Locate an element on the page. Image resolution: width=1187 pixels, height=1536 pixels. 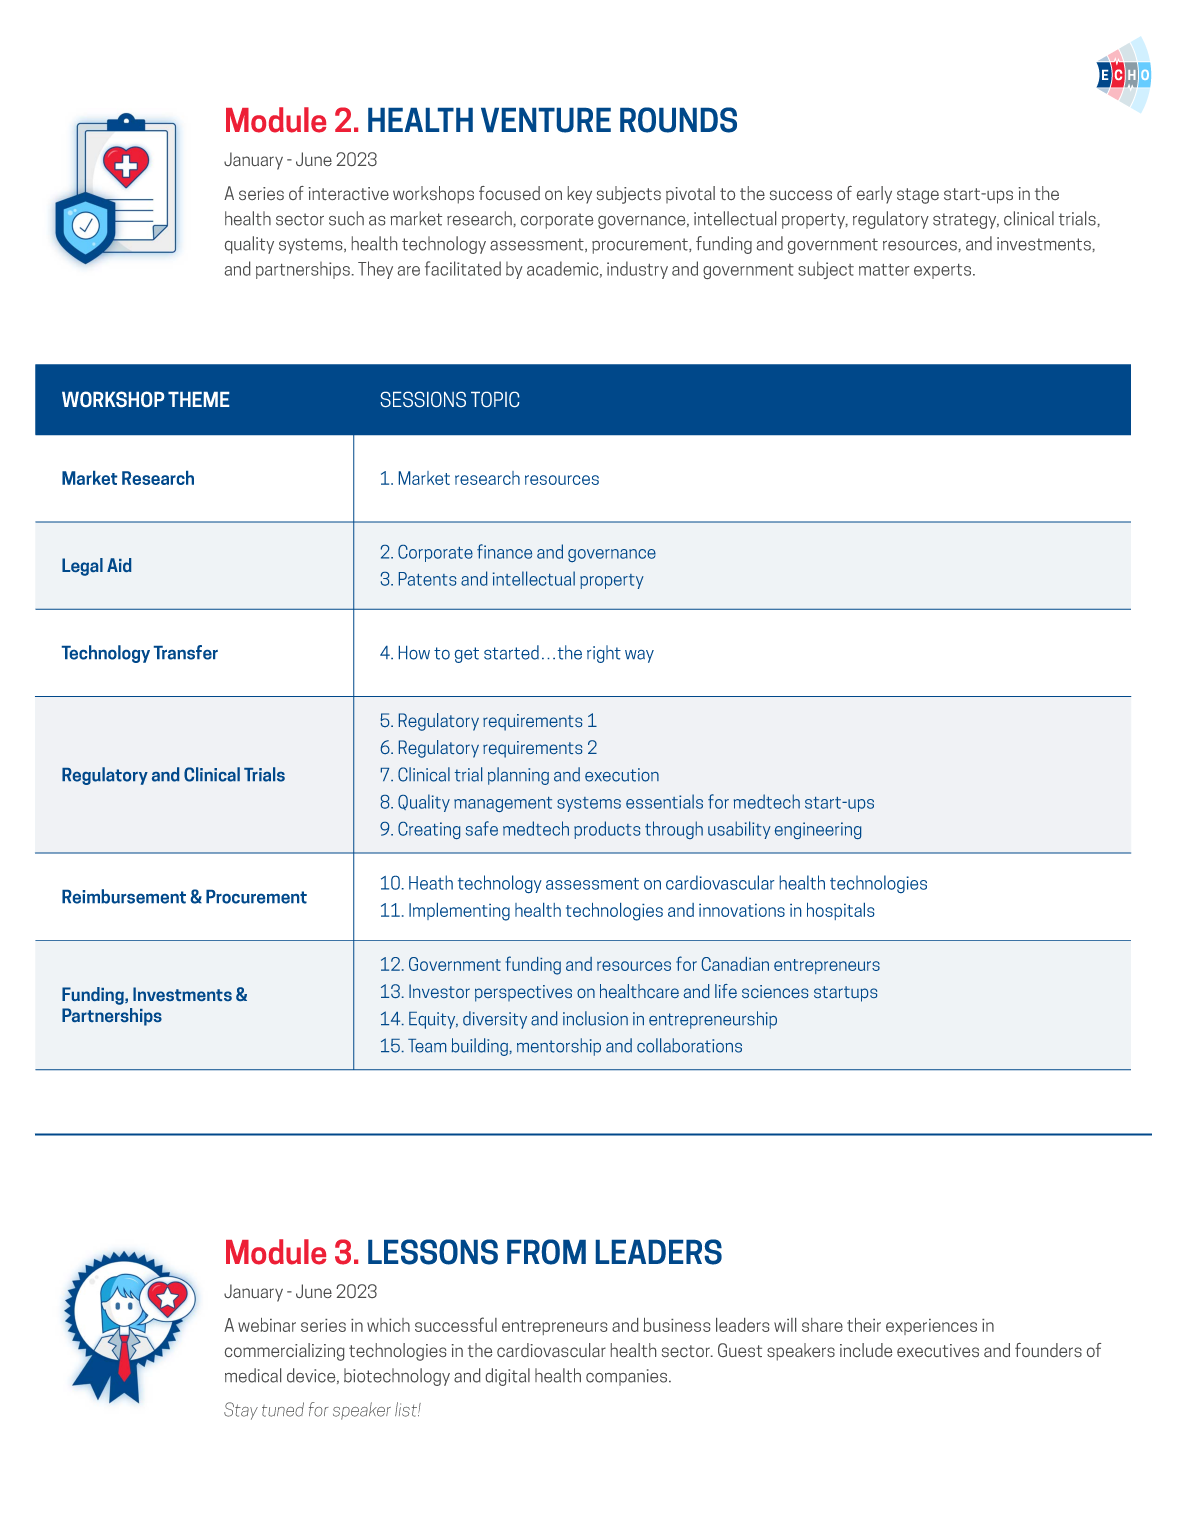
executives is located at coordinates (938, 1350).
